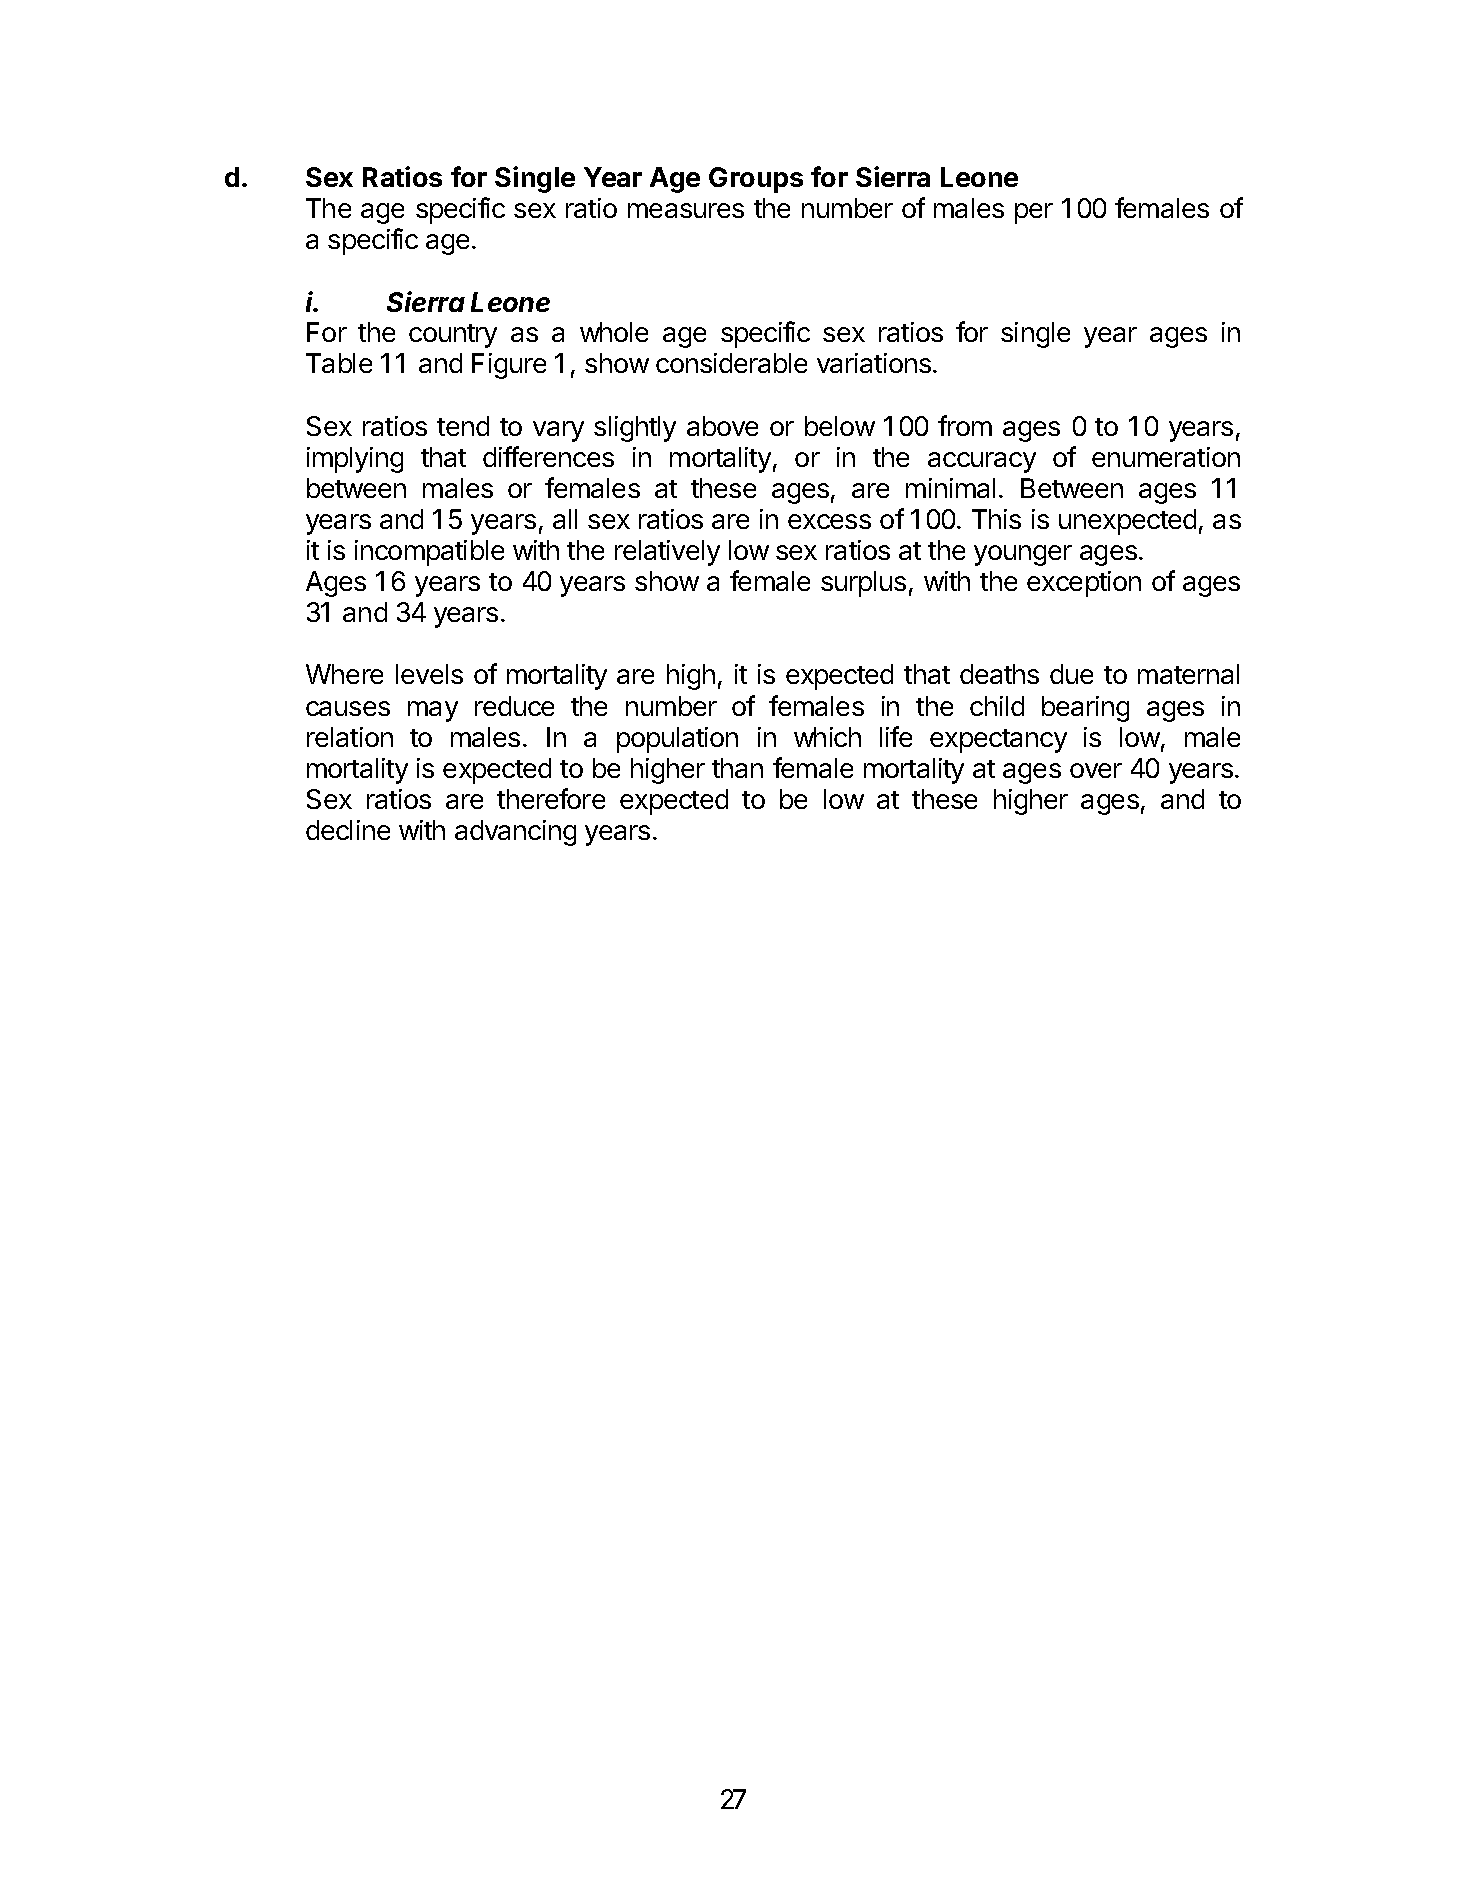  I want to click on advancing, so click(515, 833).
